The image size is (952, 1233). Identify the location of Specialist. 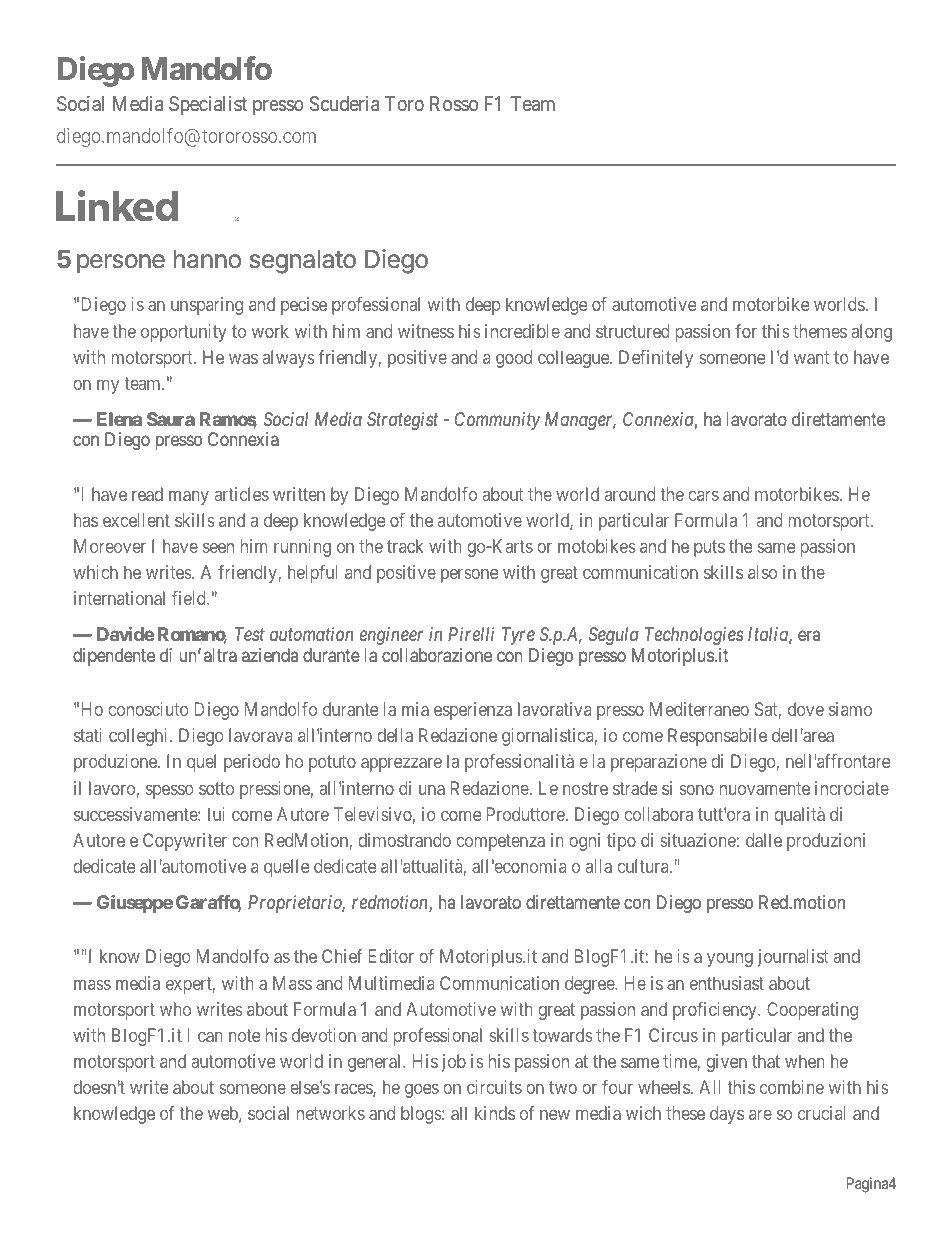
(208, 105).
